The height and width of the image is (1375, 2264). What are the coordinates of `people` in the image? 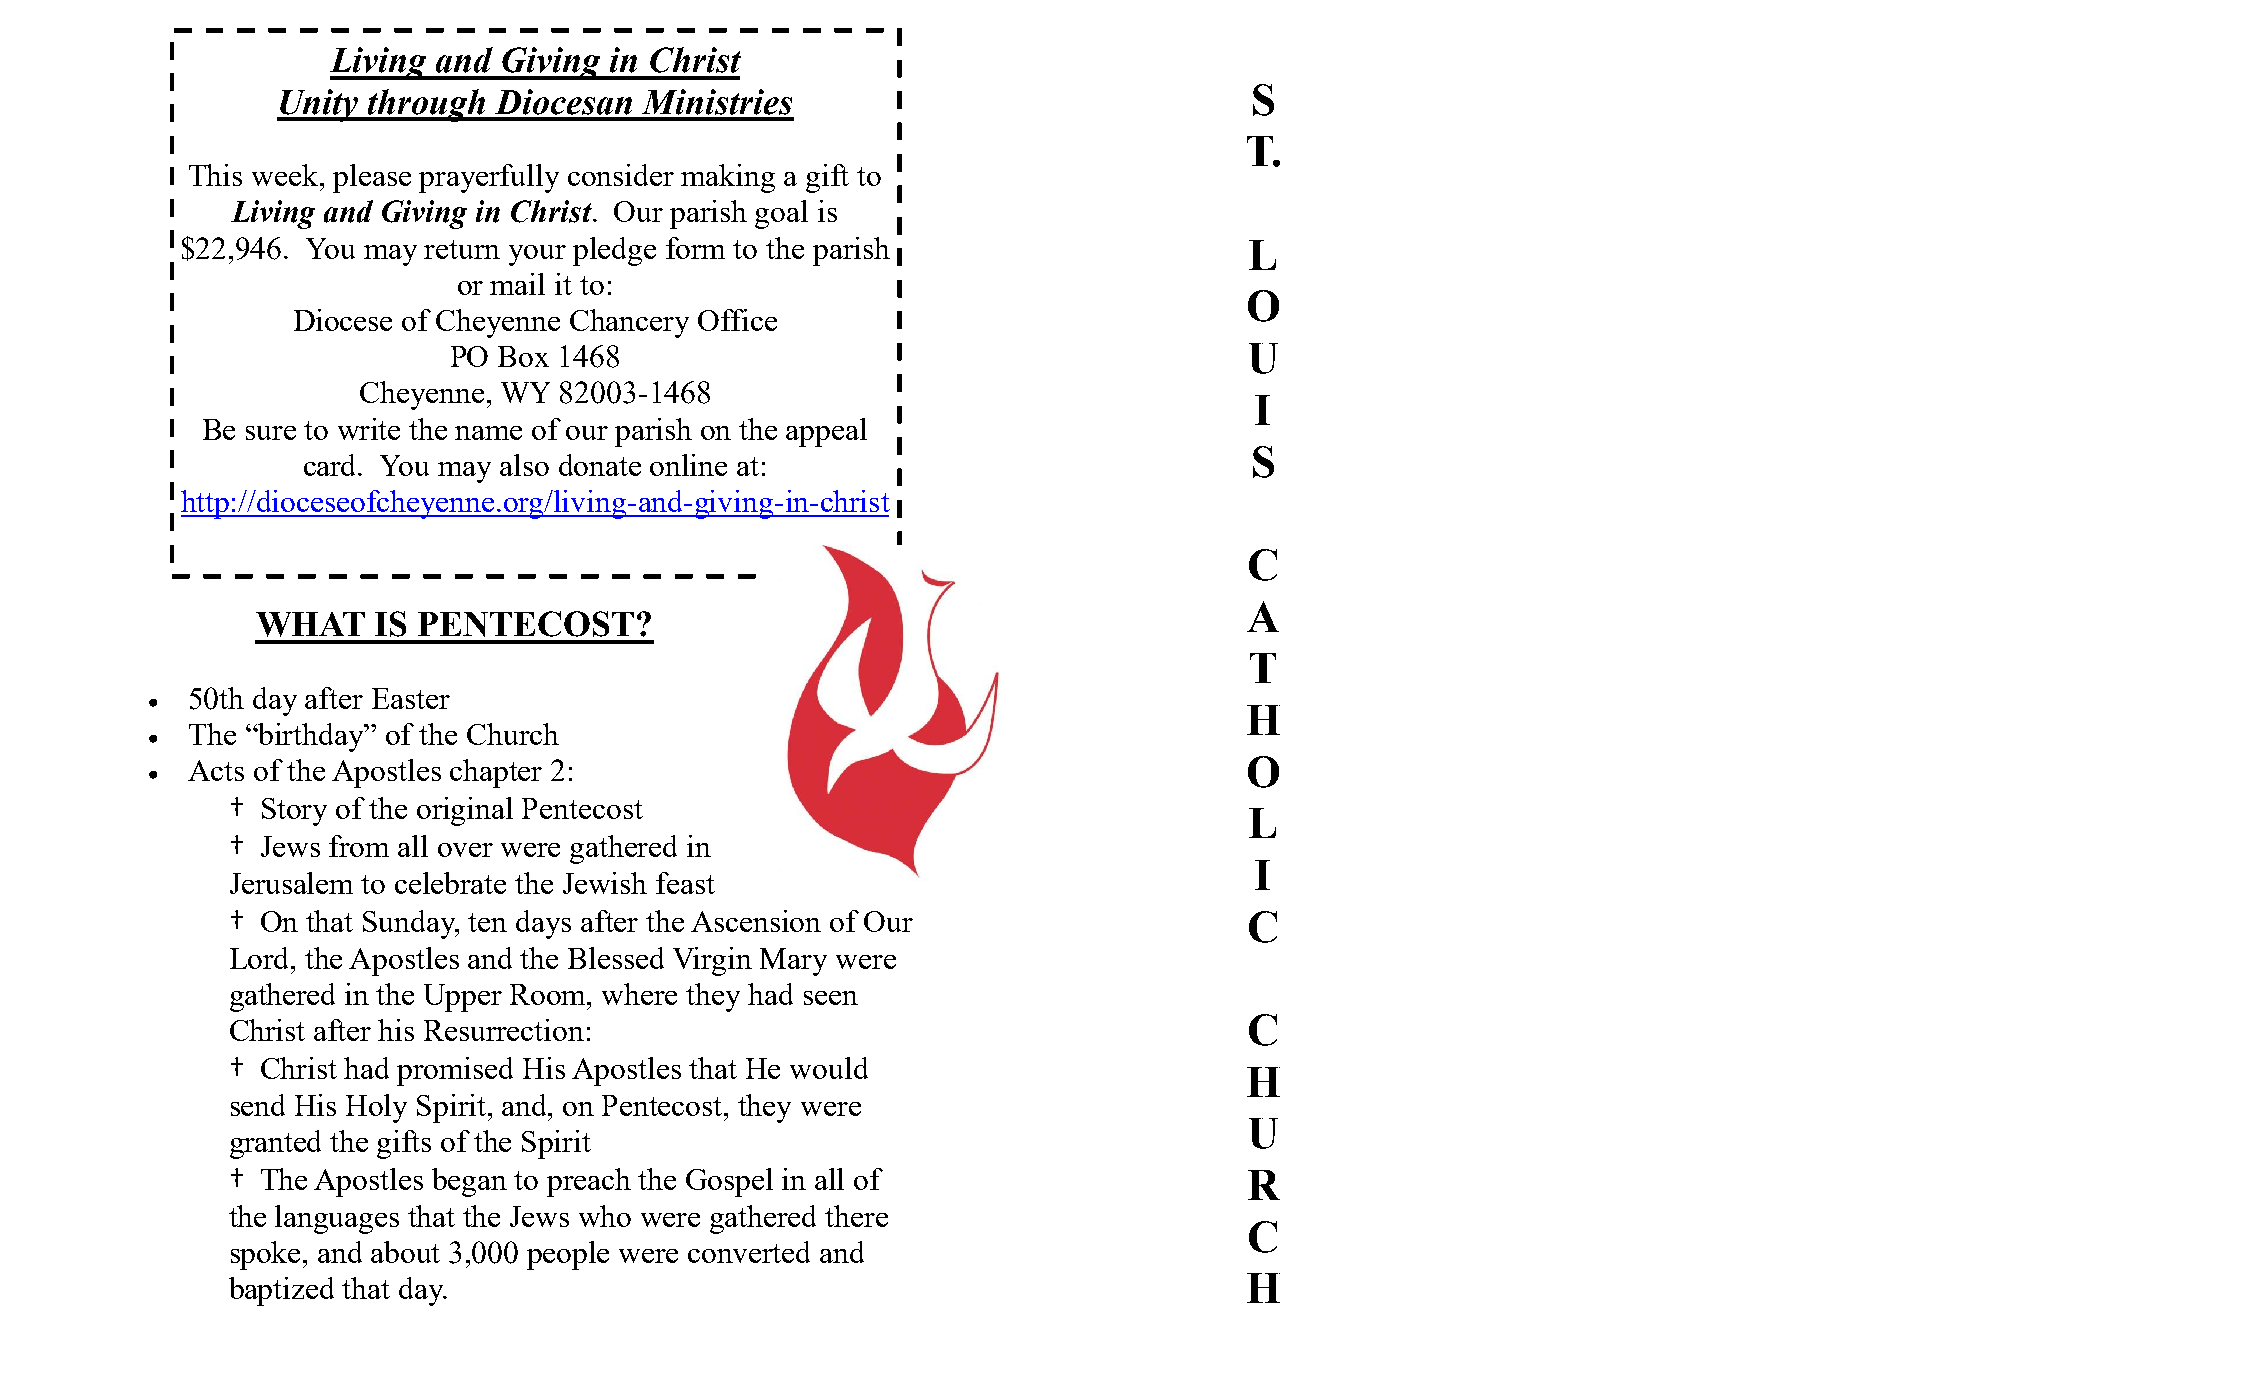 It's located at (568, 1255).
